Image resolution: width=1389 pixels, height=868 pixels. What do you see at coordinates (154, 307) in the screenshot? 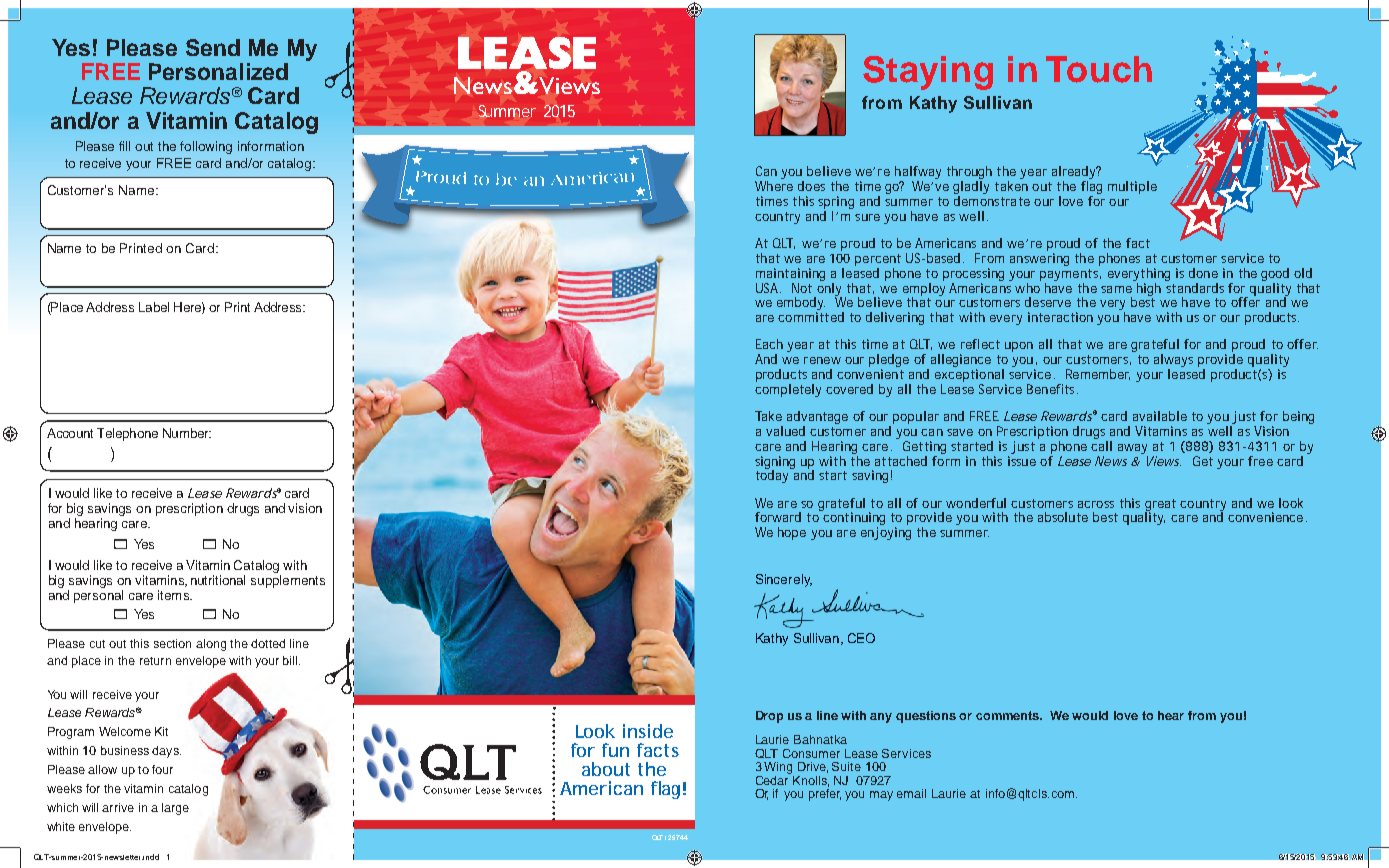
I see `Label` at bounding box center [154, 307].
